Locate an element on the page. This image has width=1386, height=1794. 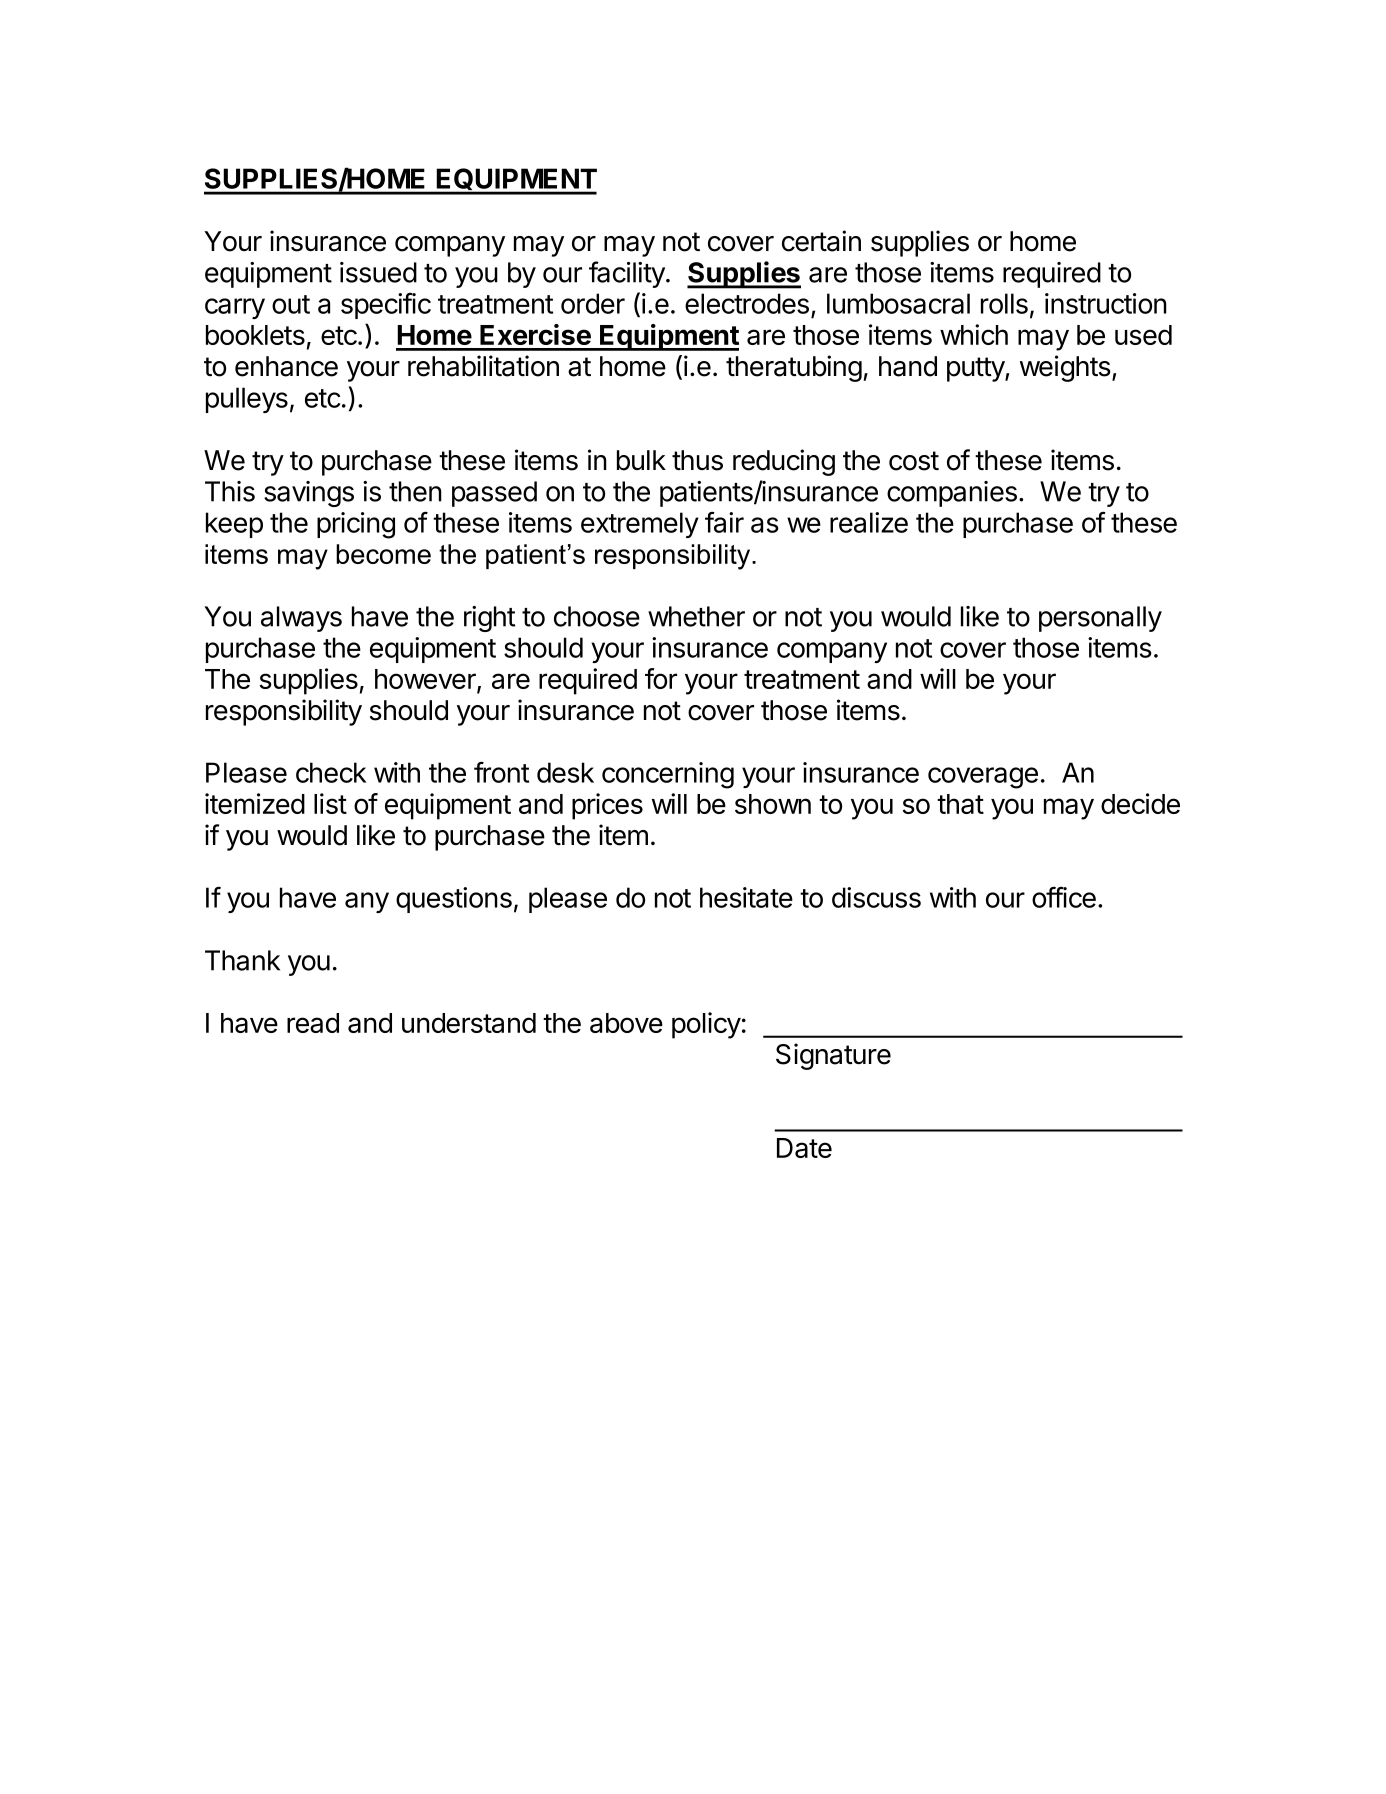
read is located at coordinates (313, 1023).
